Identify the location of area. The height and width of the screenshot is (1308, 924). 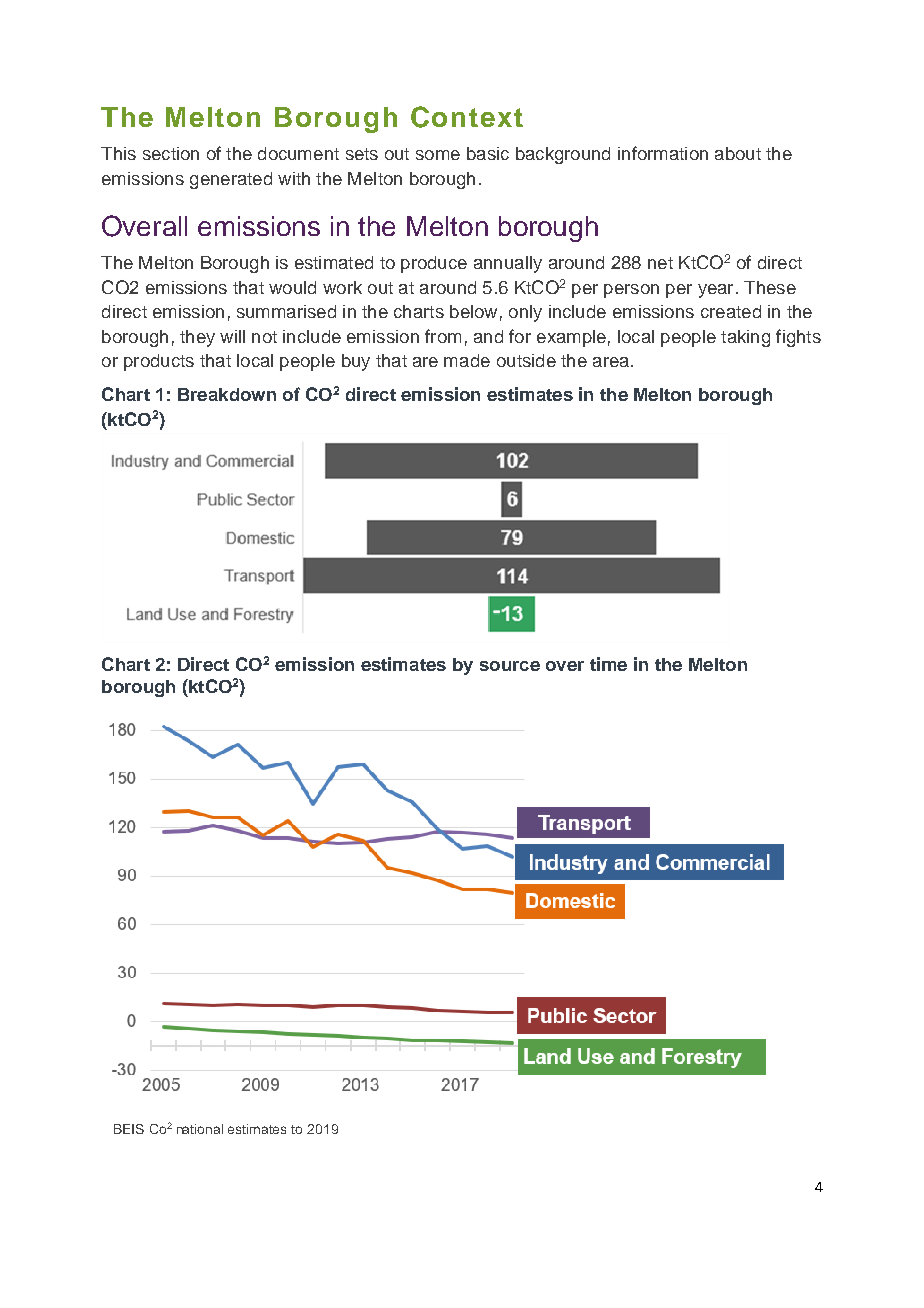
(611, 362).
